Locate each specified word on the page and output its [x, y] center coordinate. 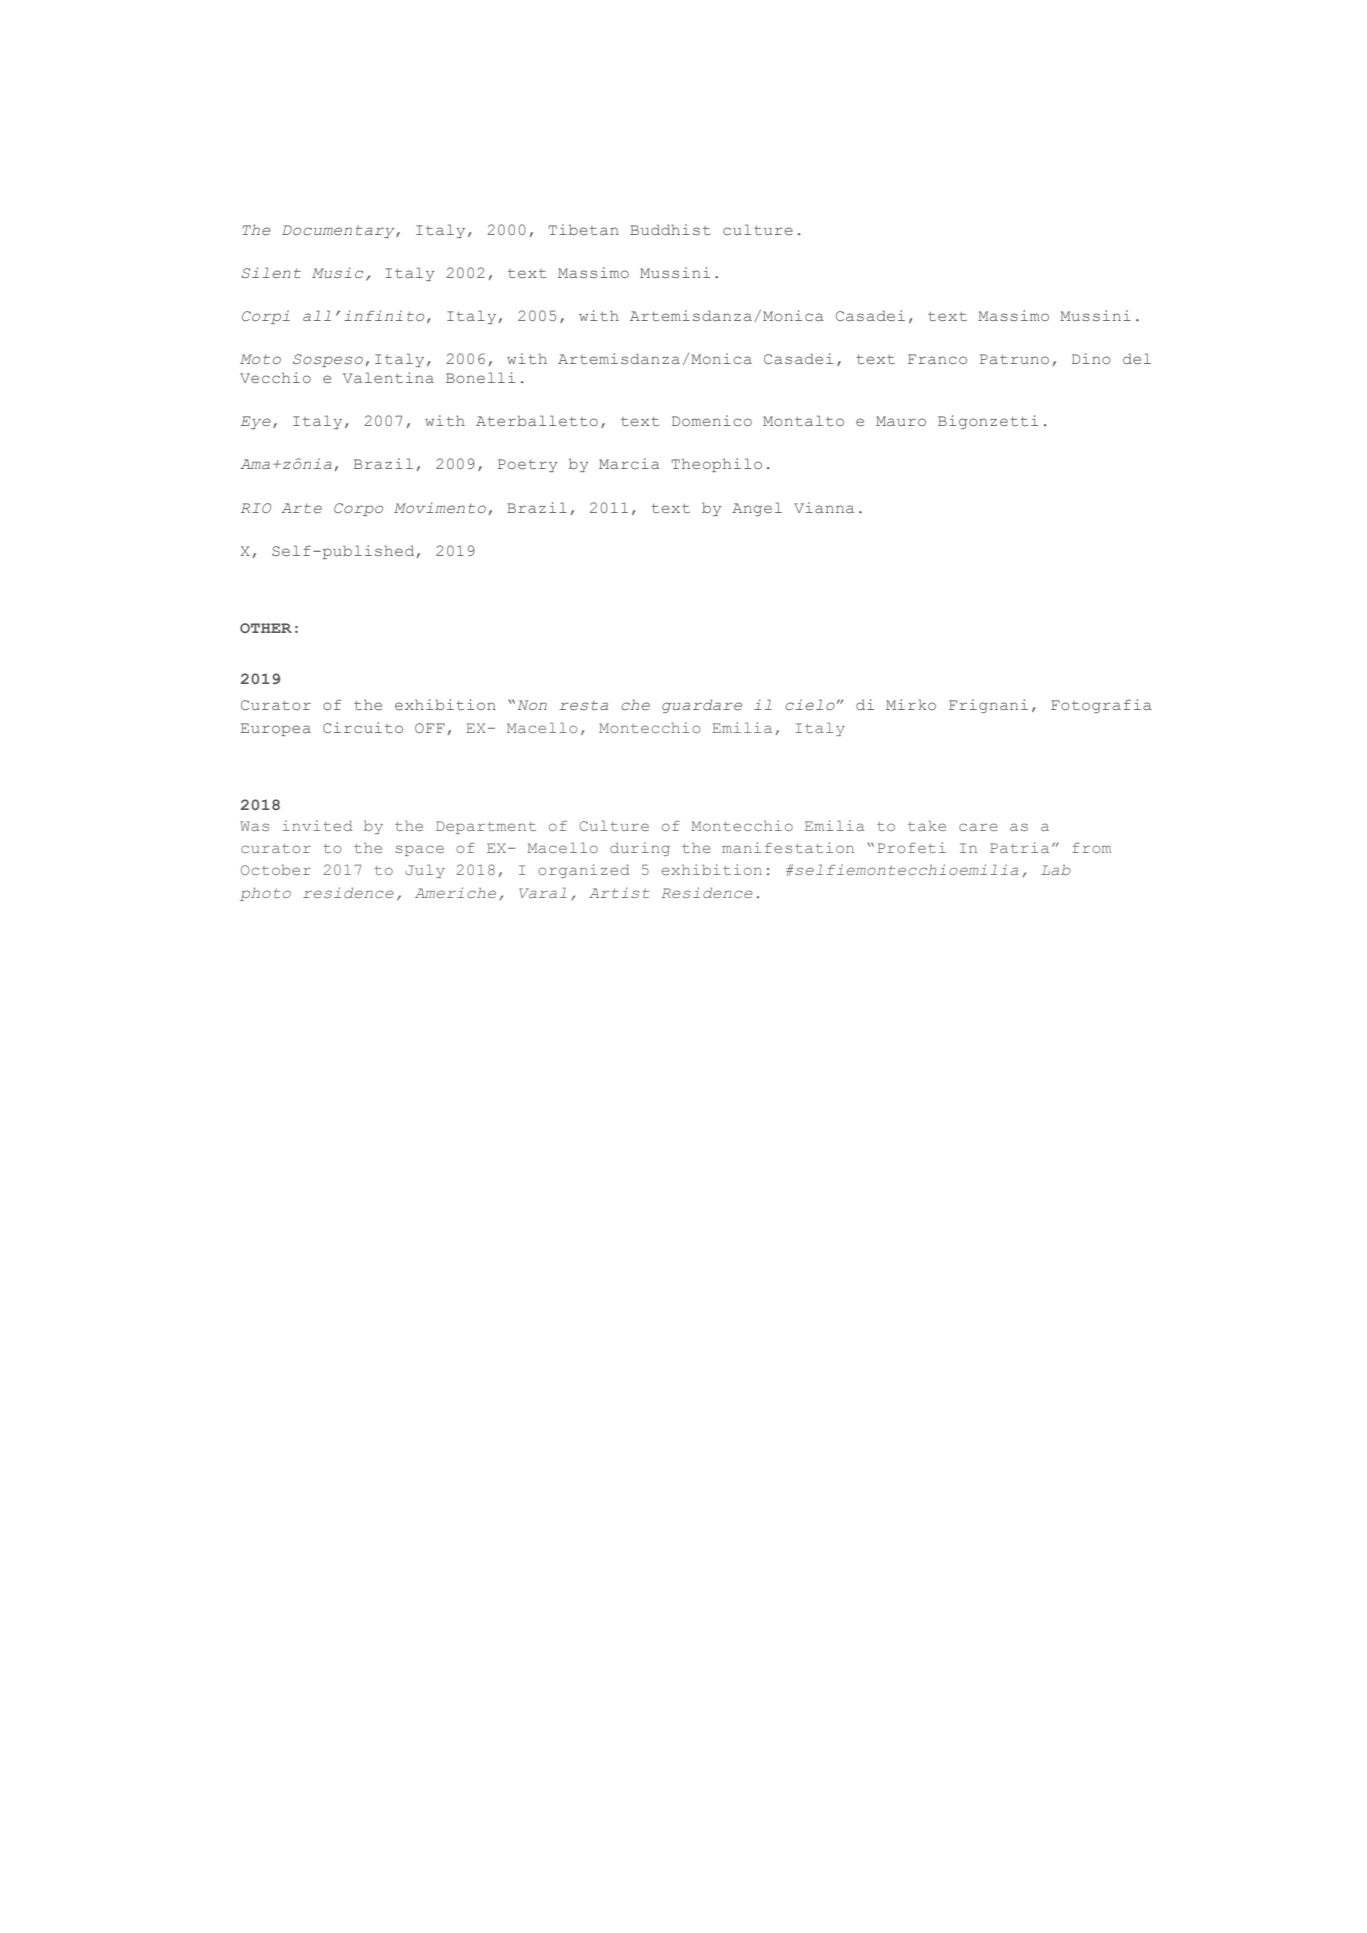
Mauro [901, 421]
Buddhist [670, 229]
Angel [757, 509]
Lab [1056, 870]
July [425, 871]
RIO [256, 508]
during [640, 849]
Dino [1091, 358]
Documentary [339, 231]
